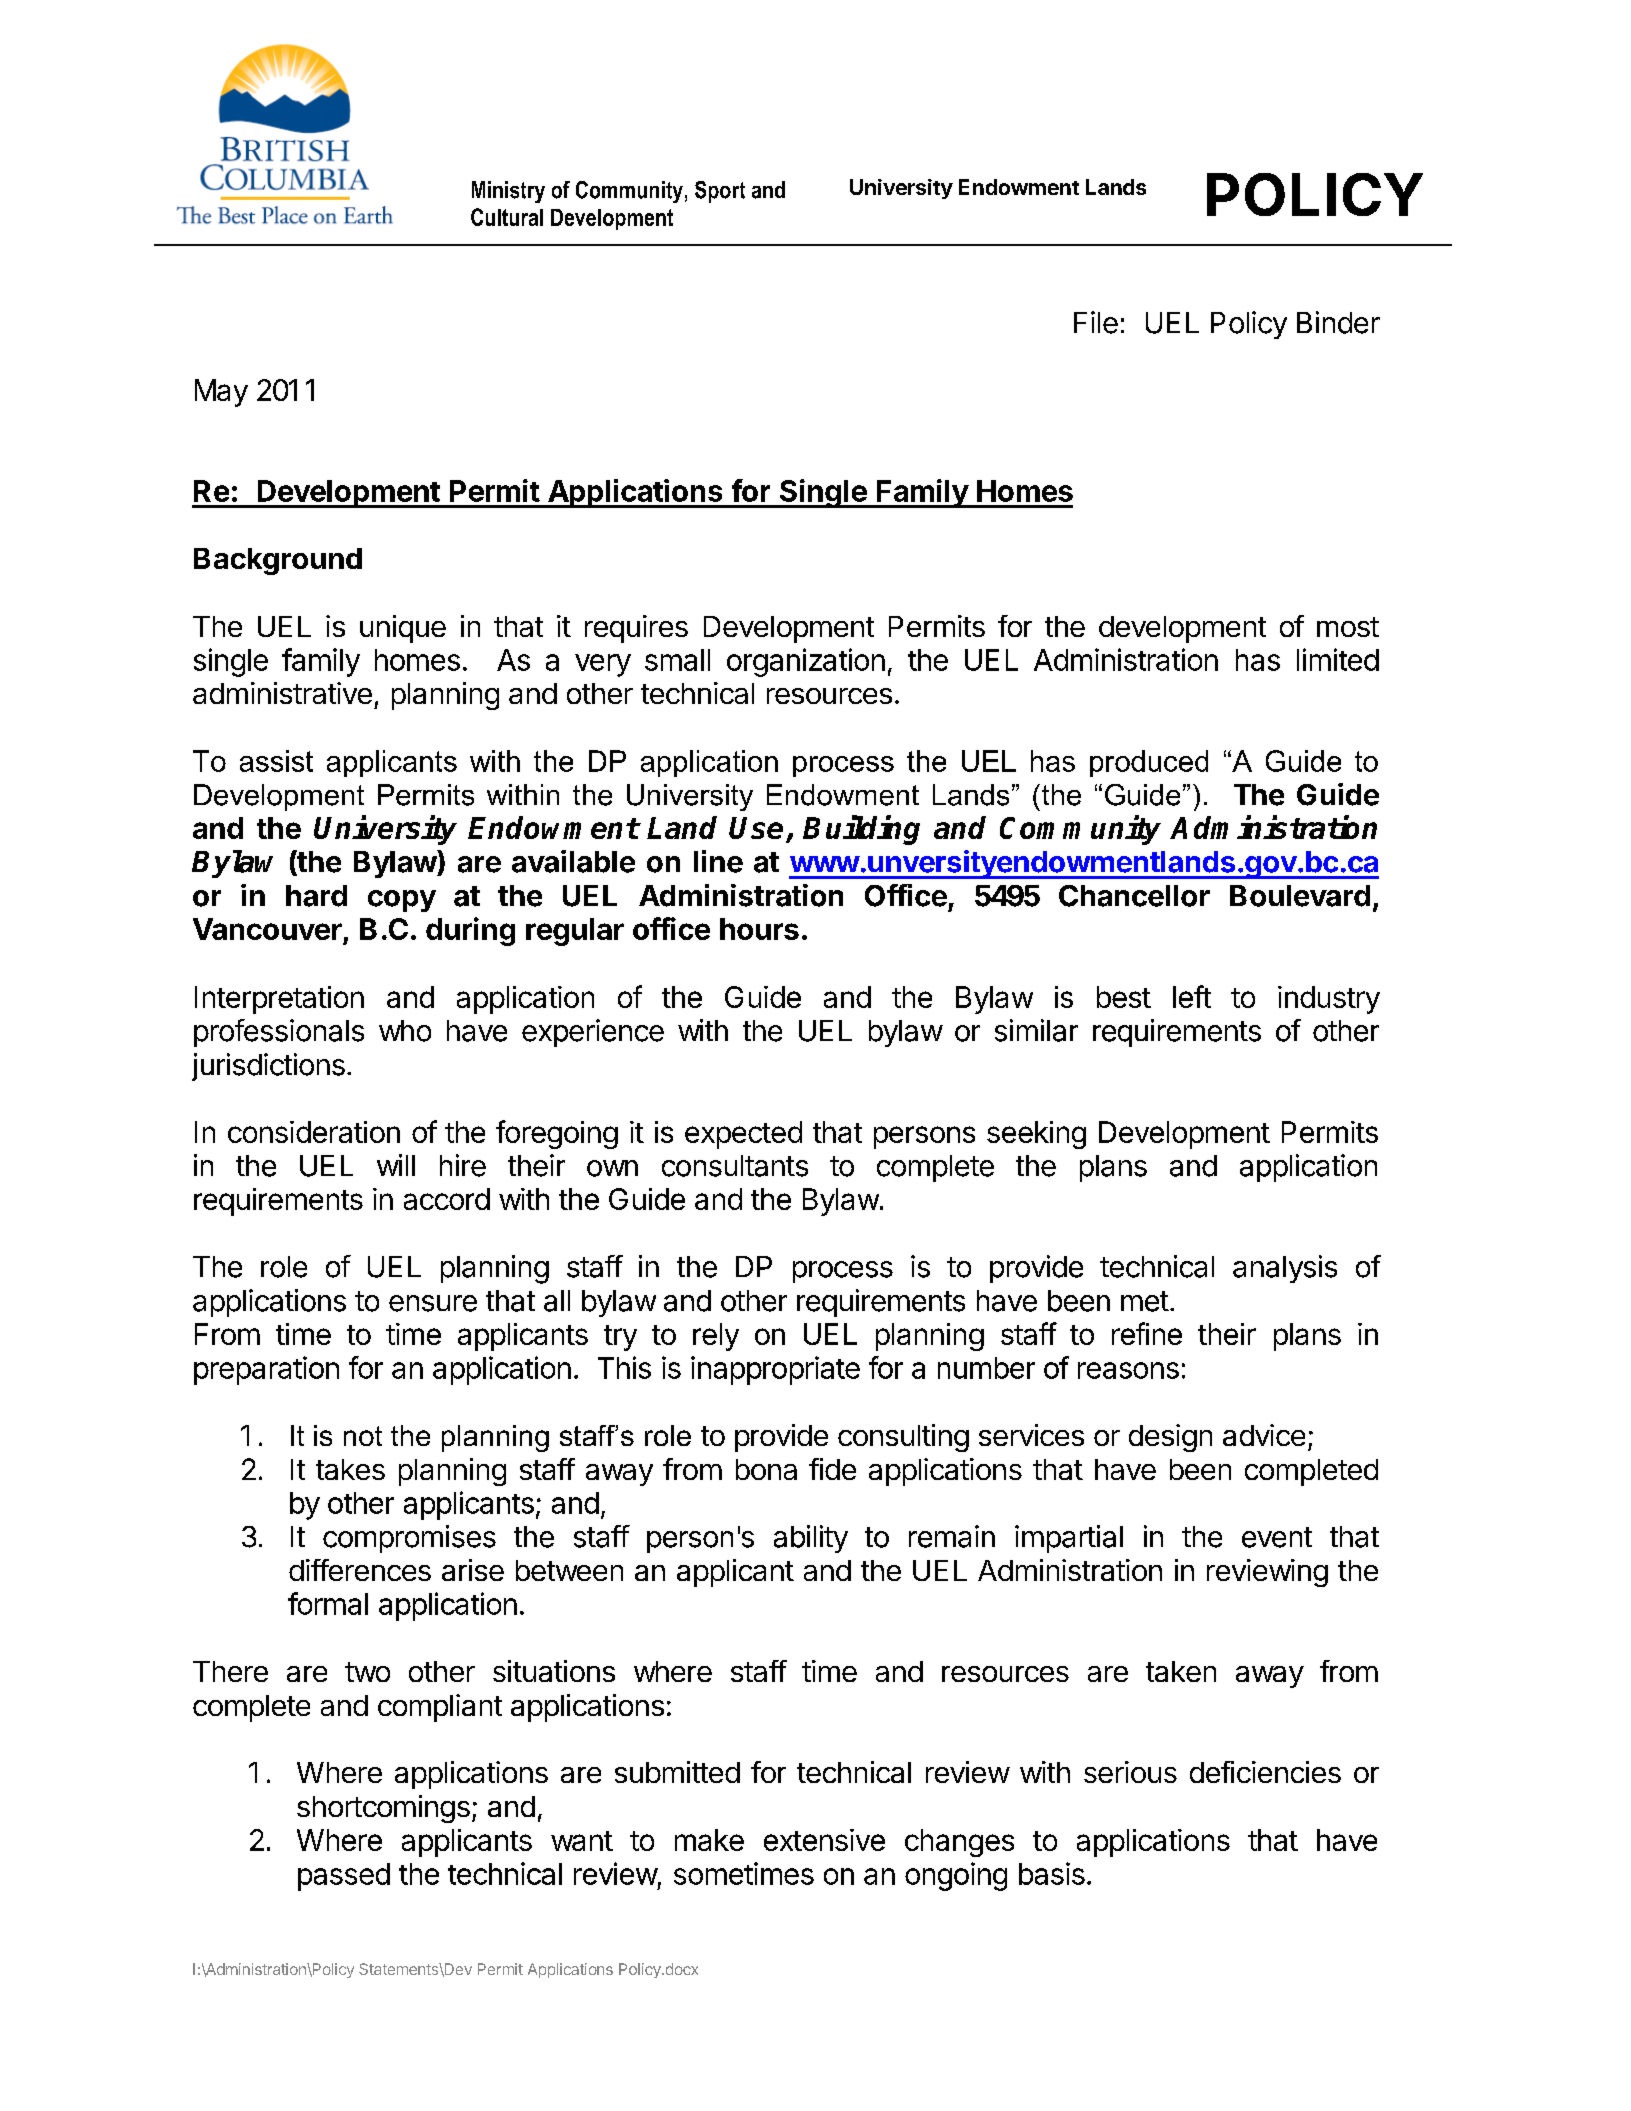 This screenshot has width=1631, height=2111. Describe the element at coordinates (806, 662) in the screenshot. I see `organization` at that location.
